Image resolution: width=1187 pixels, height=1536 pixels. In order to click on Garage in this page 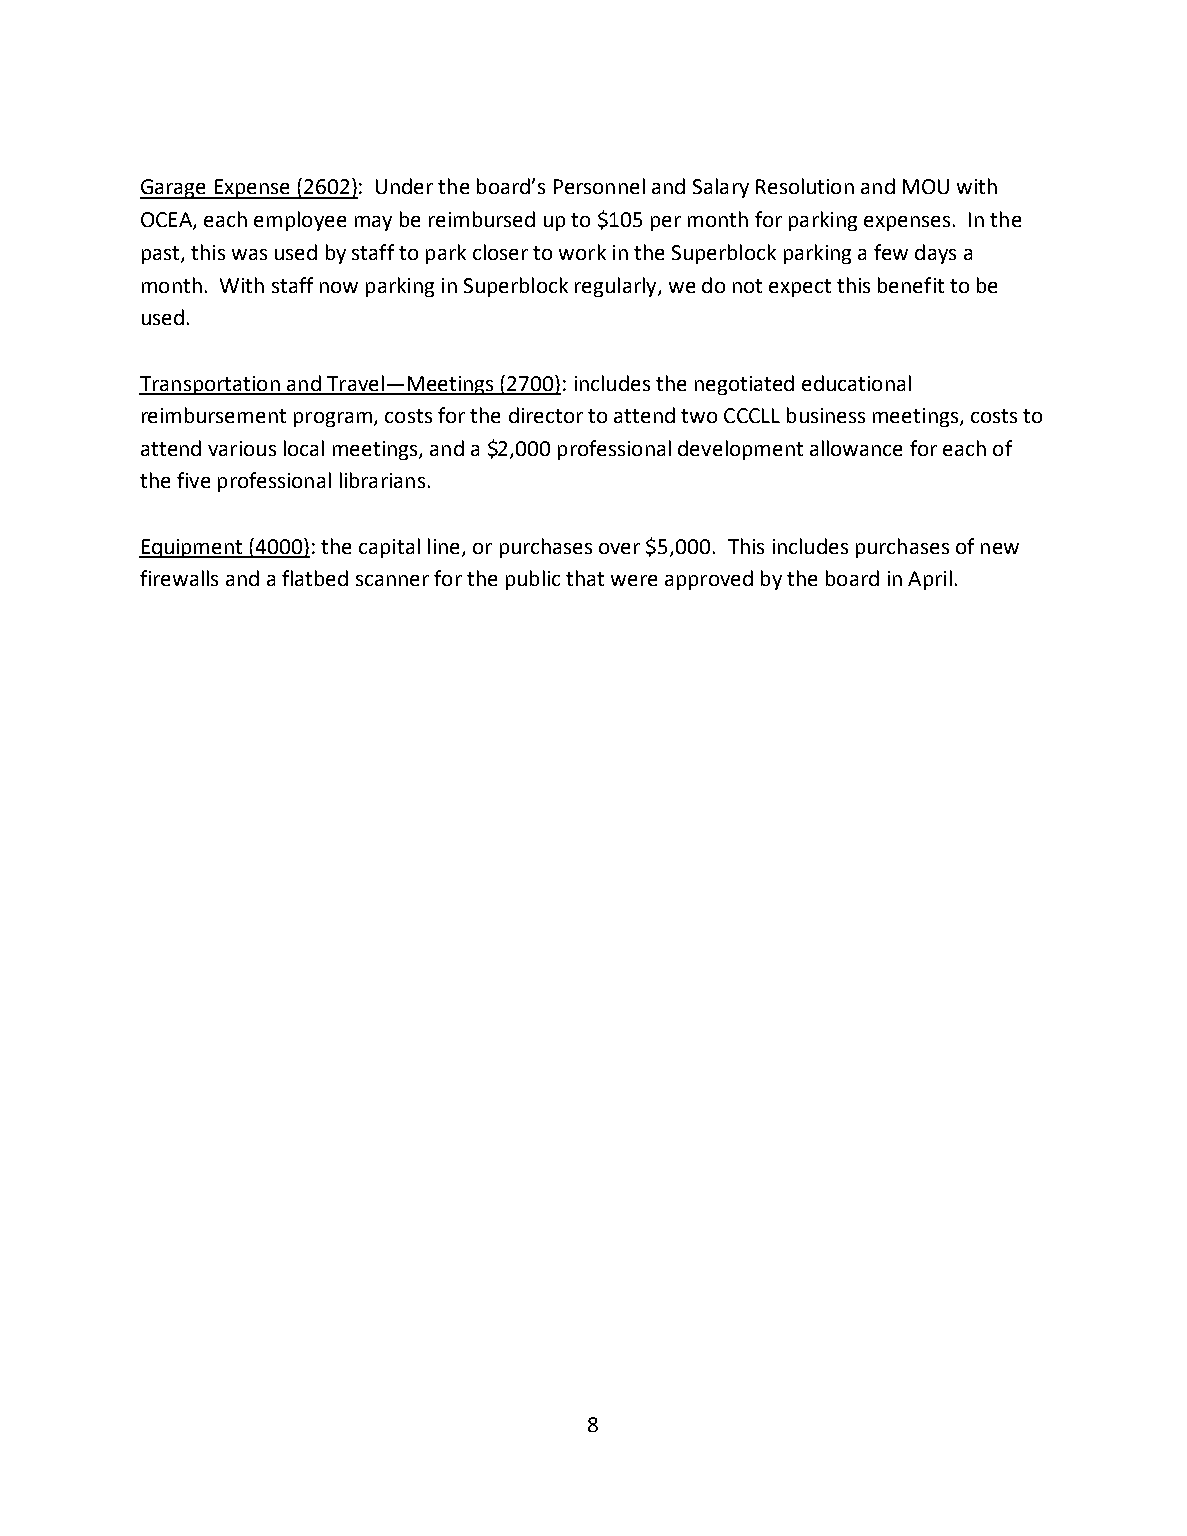, I will do `click(174, 189)`.
